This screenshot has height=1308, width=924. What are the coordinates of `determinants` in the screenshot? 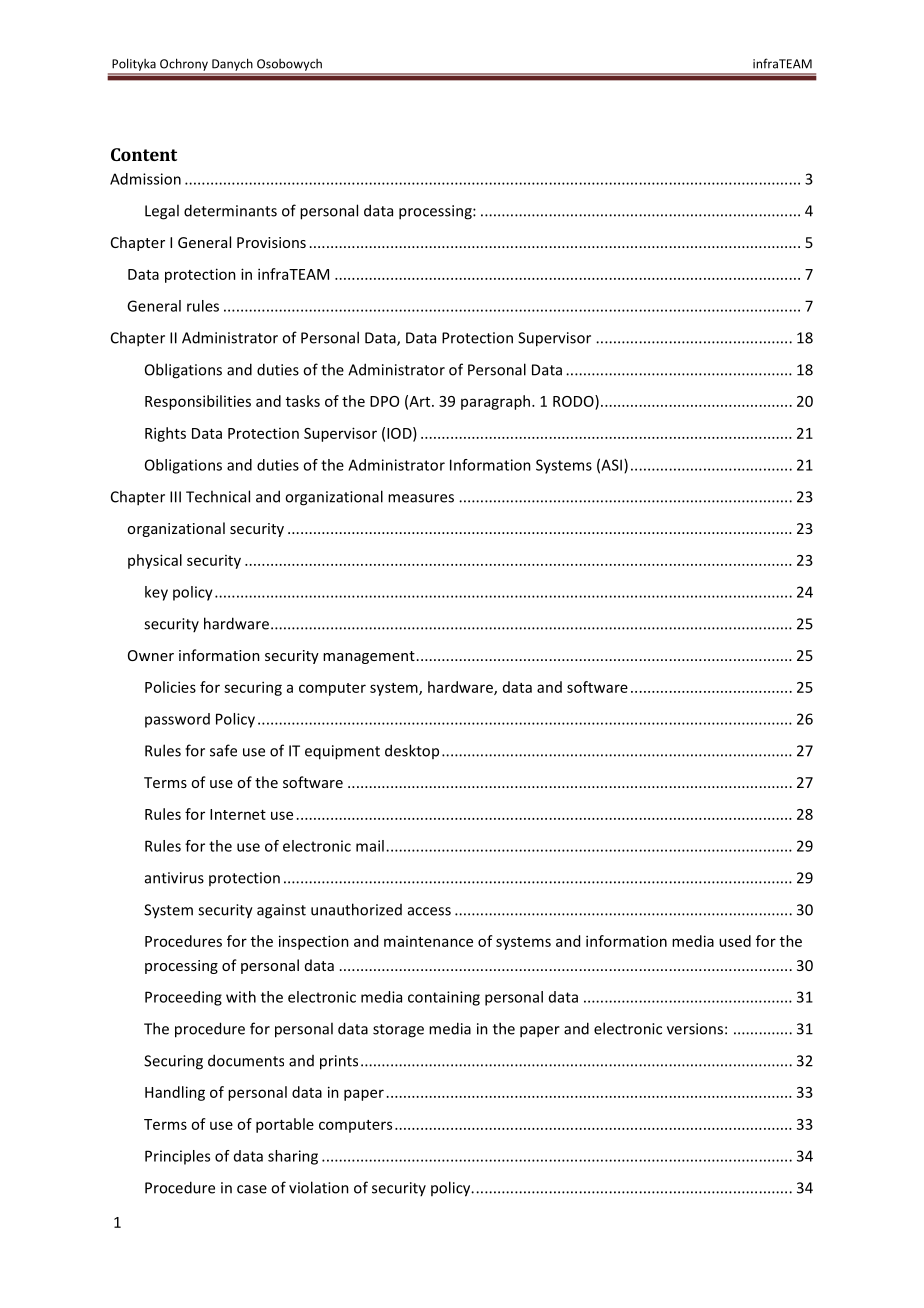 It's located at (230, 210).
